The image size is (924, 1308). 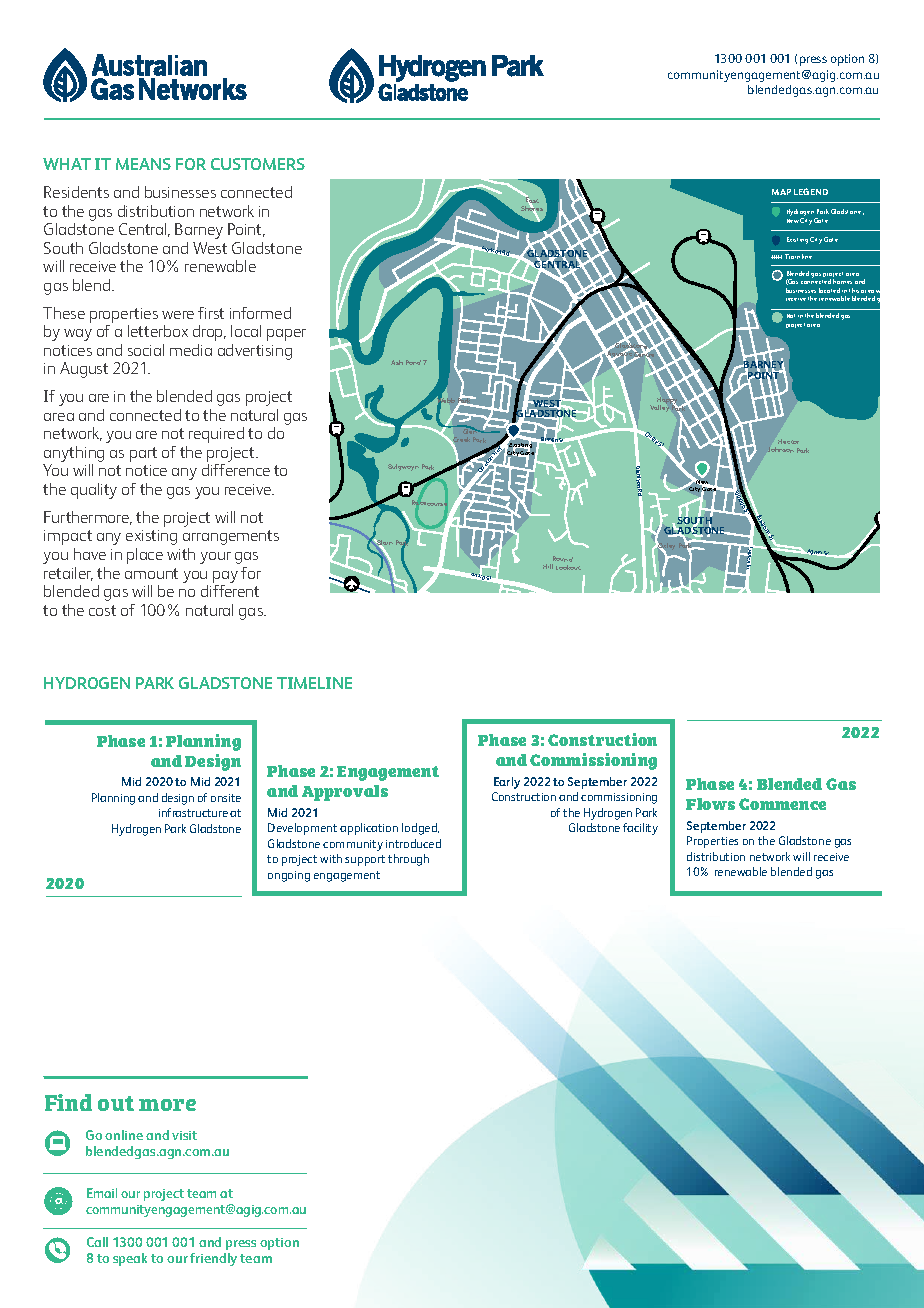 What do you see at coordinates (792, 256) in the screenshot?
I see `Train` at bounding box center [792, 256].
